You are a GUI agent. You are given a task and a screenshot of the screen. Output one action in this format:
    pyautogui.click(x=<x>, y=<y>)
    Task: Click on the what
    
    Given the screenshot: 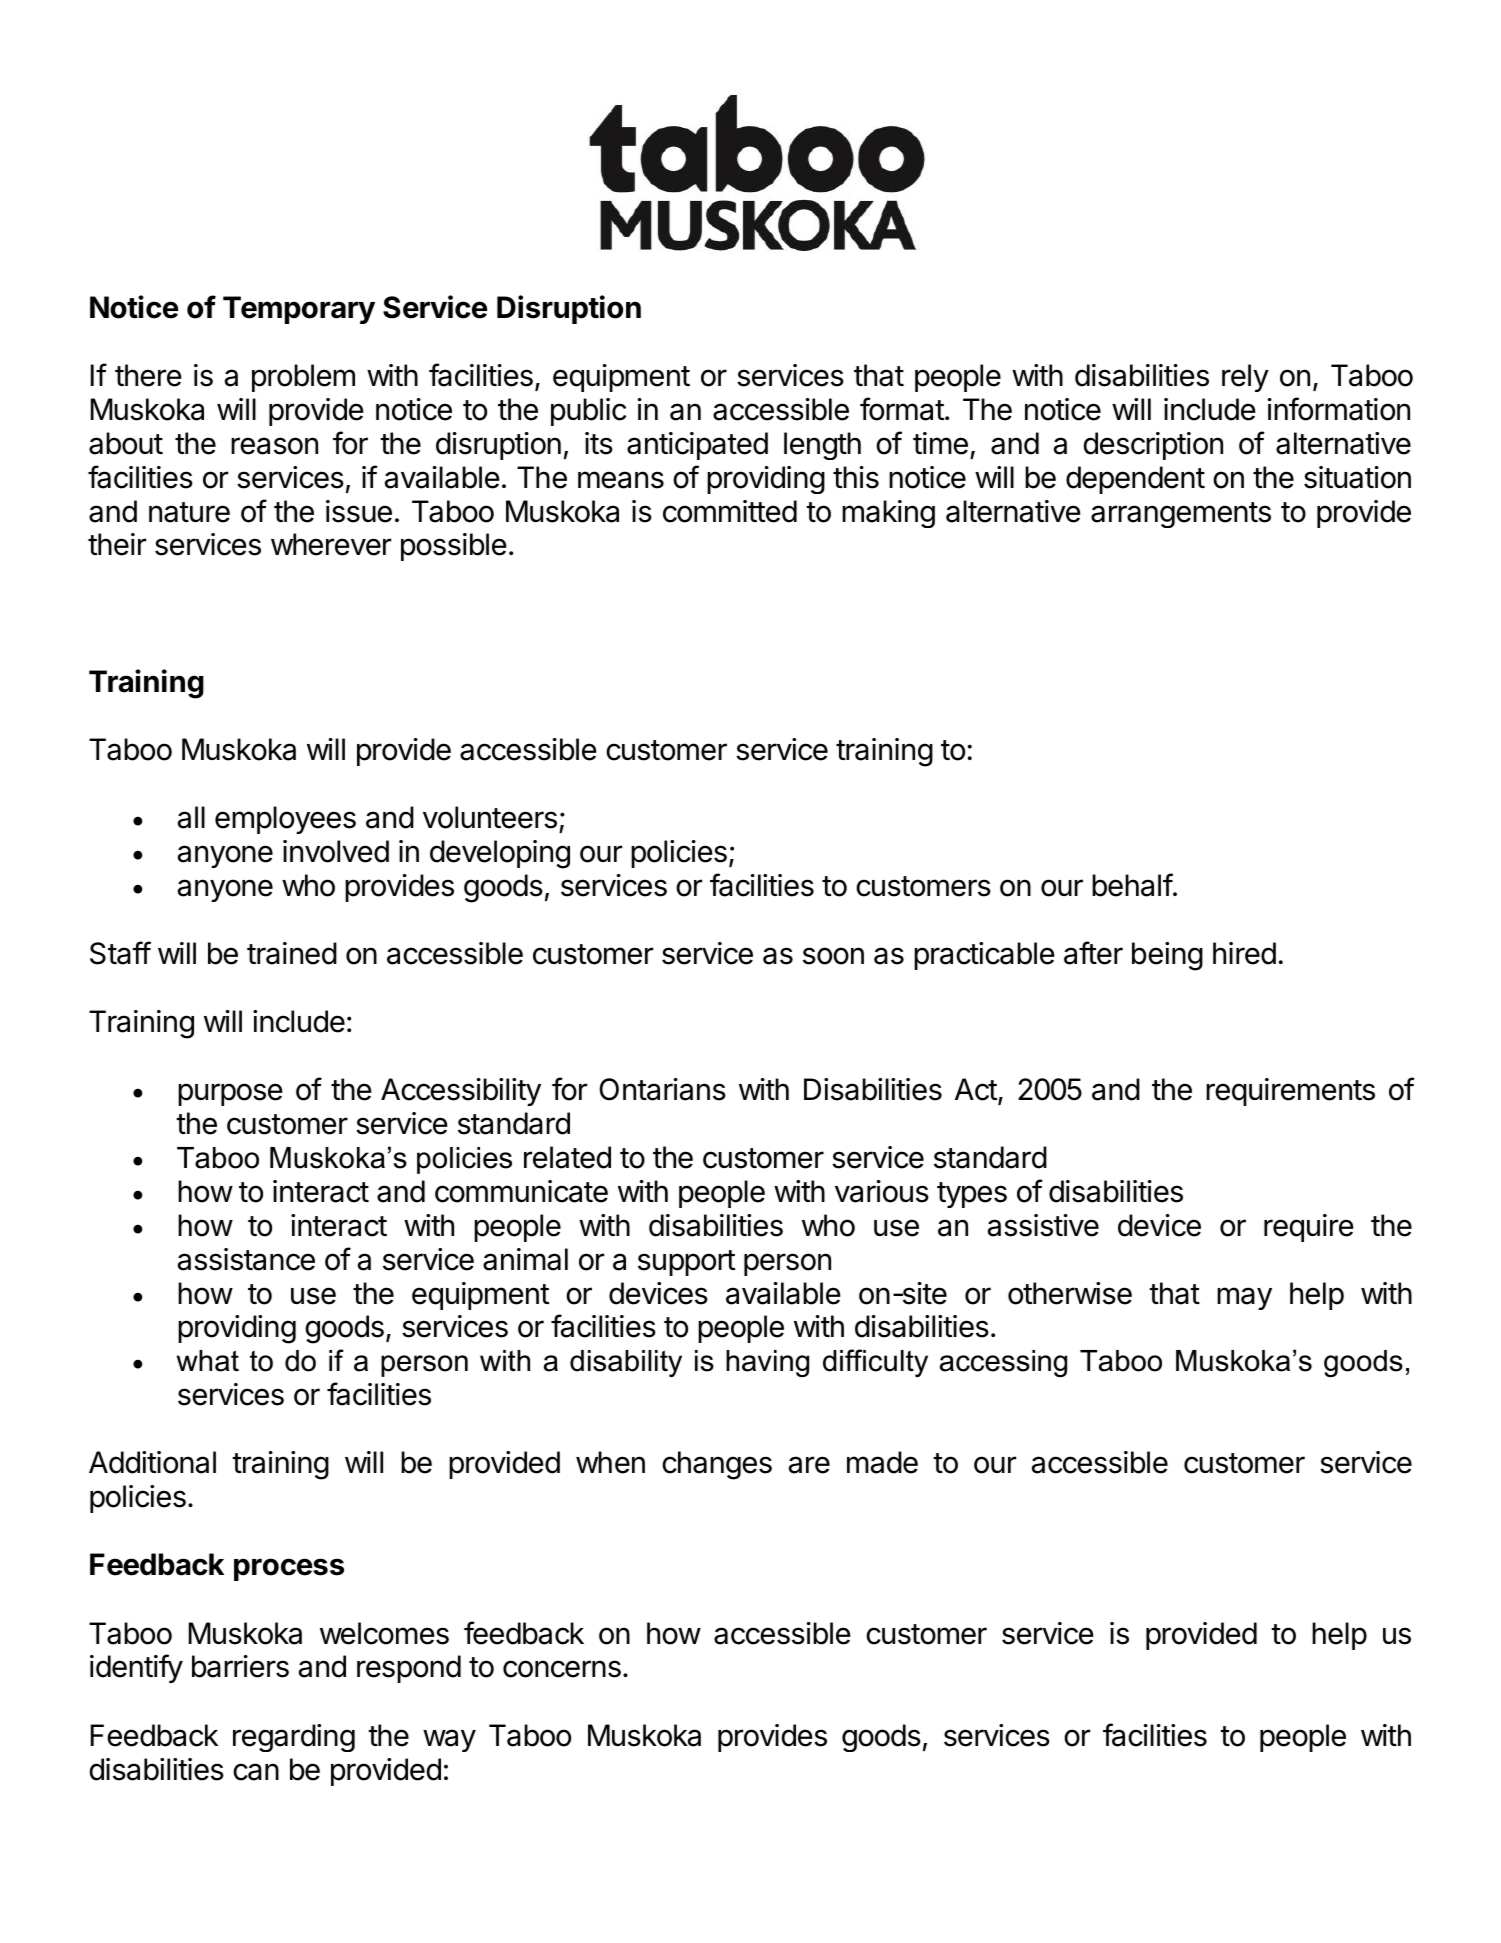 What is the action you would take?
    pyautogui.click(x=208, y=1361)
